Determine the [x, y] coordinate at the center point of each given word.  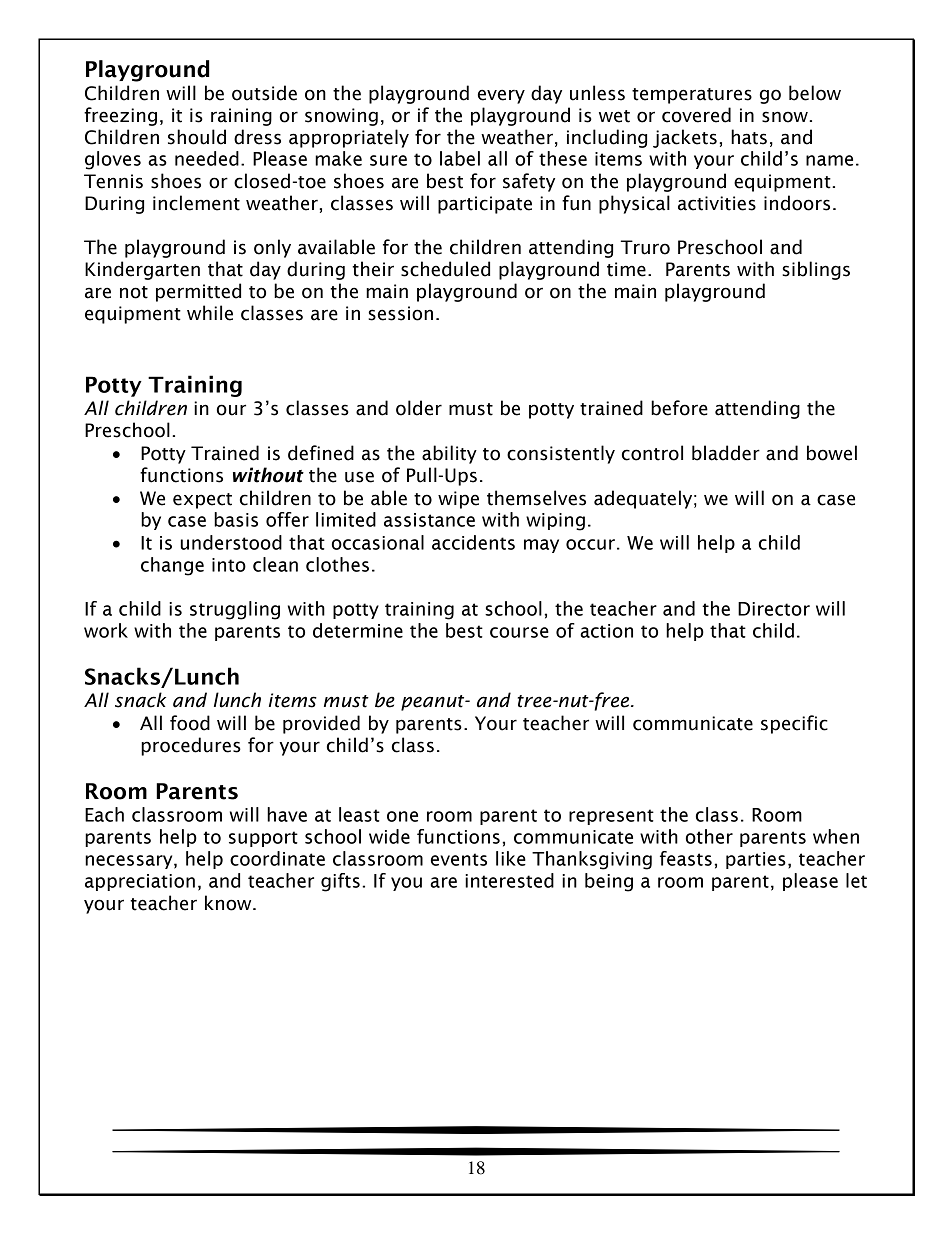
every [501, 96]
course [519, 632]
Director [774, 609]
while [210, 313]
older [419, 408]
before [679, 408]
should [197, 137]
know [229, 903]
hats [749, 137]
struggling [235, 610]
